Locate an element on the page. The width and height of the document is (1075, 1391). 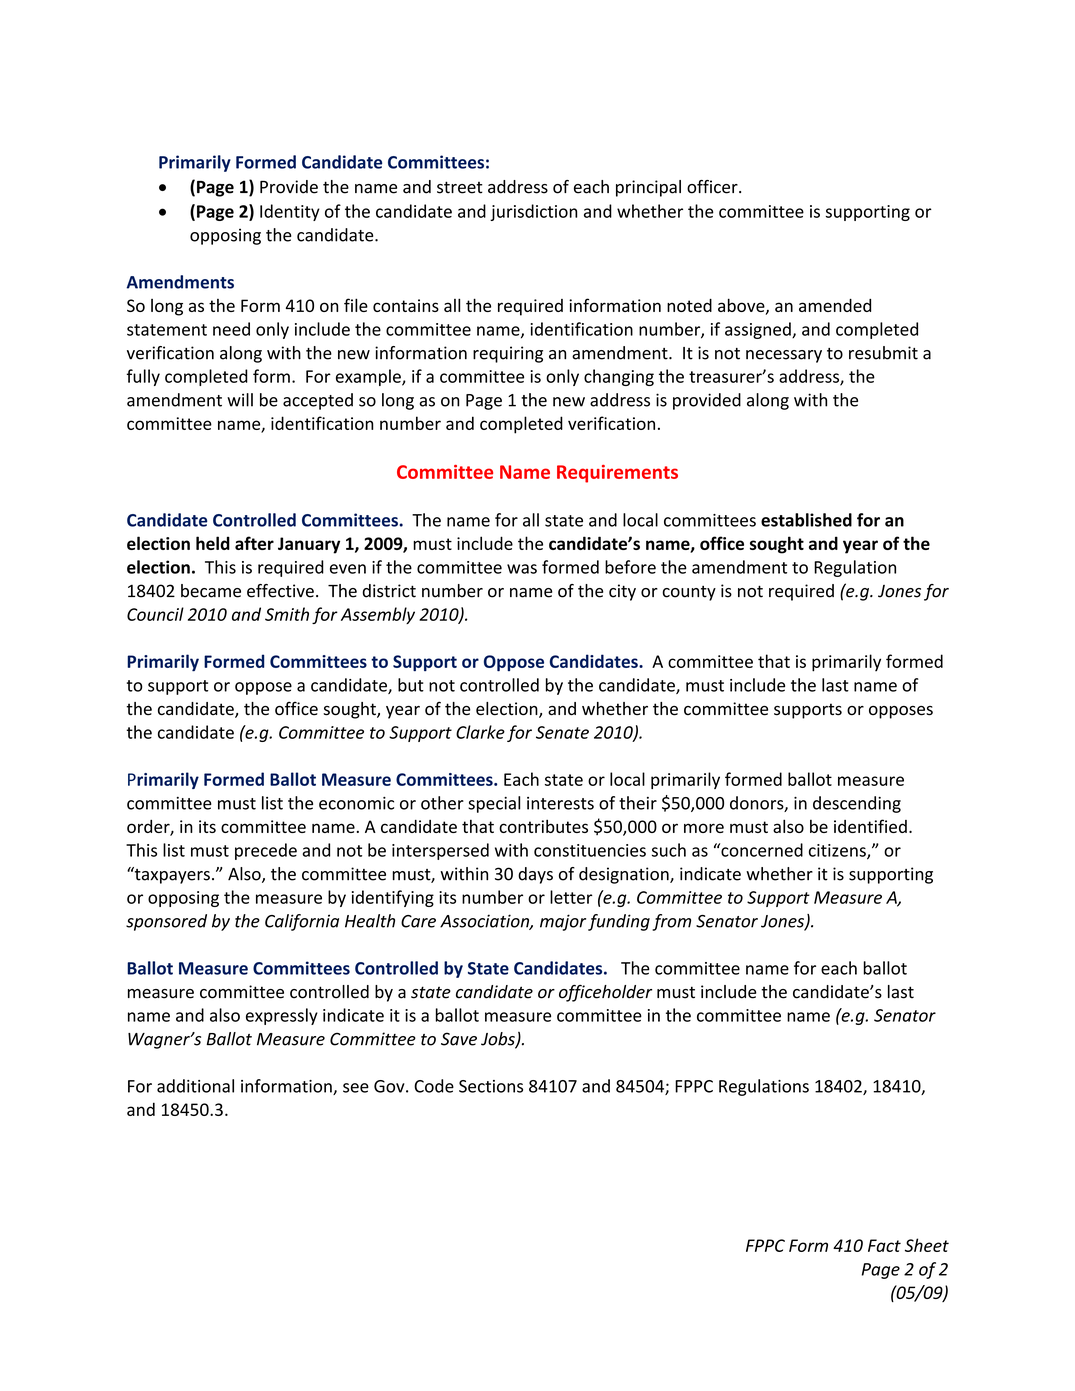
jurisdiction is located at coordinates (533, 212).
